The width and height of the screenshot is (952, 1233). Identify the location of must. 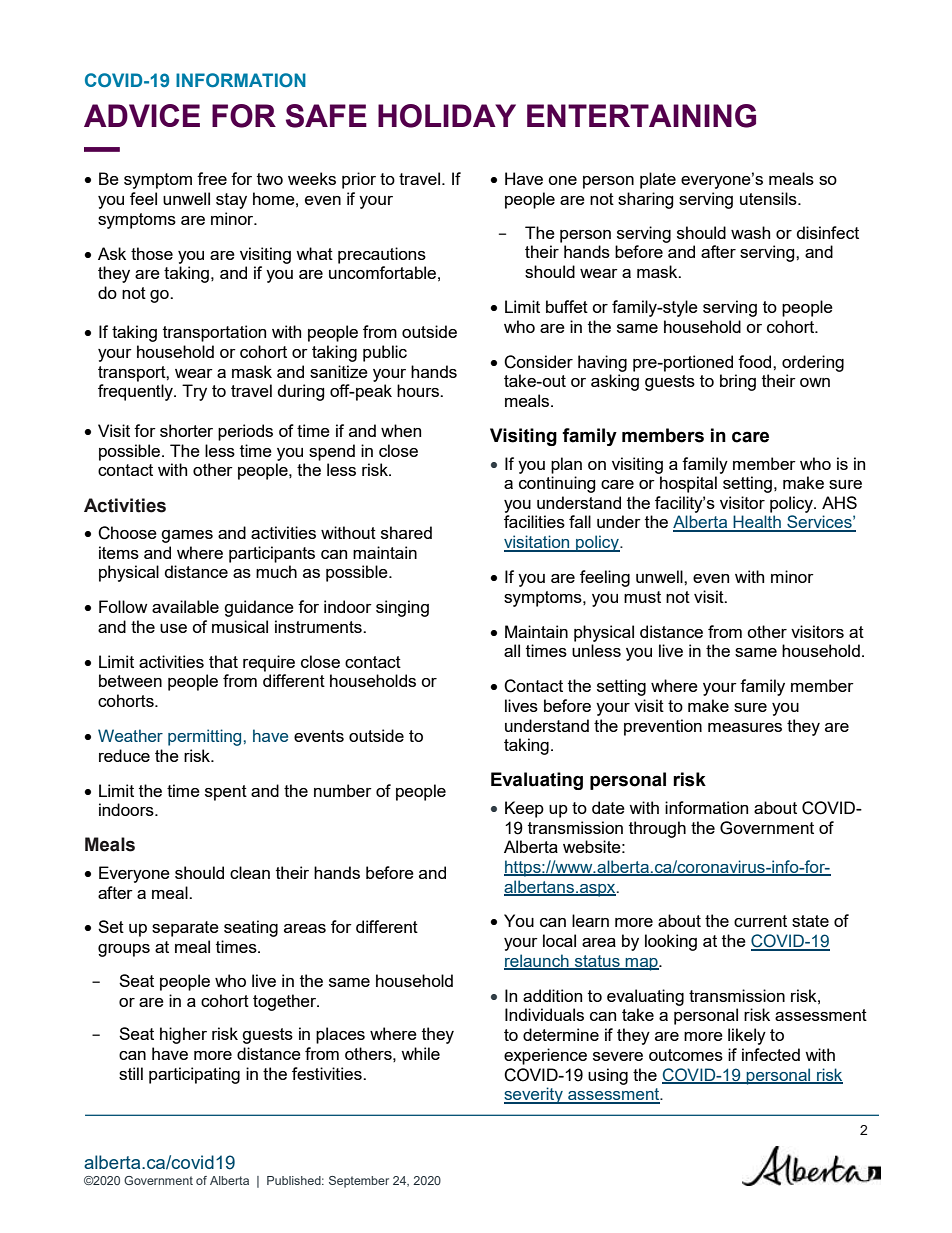
(642, 597).
